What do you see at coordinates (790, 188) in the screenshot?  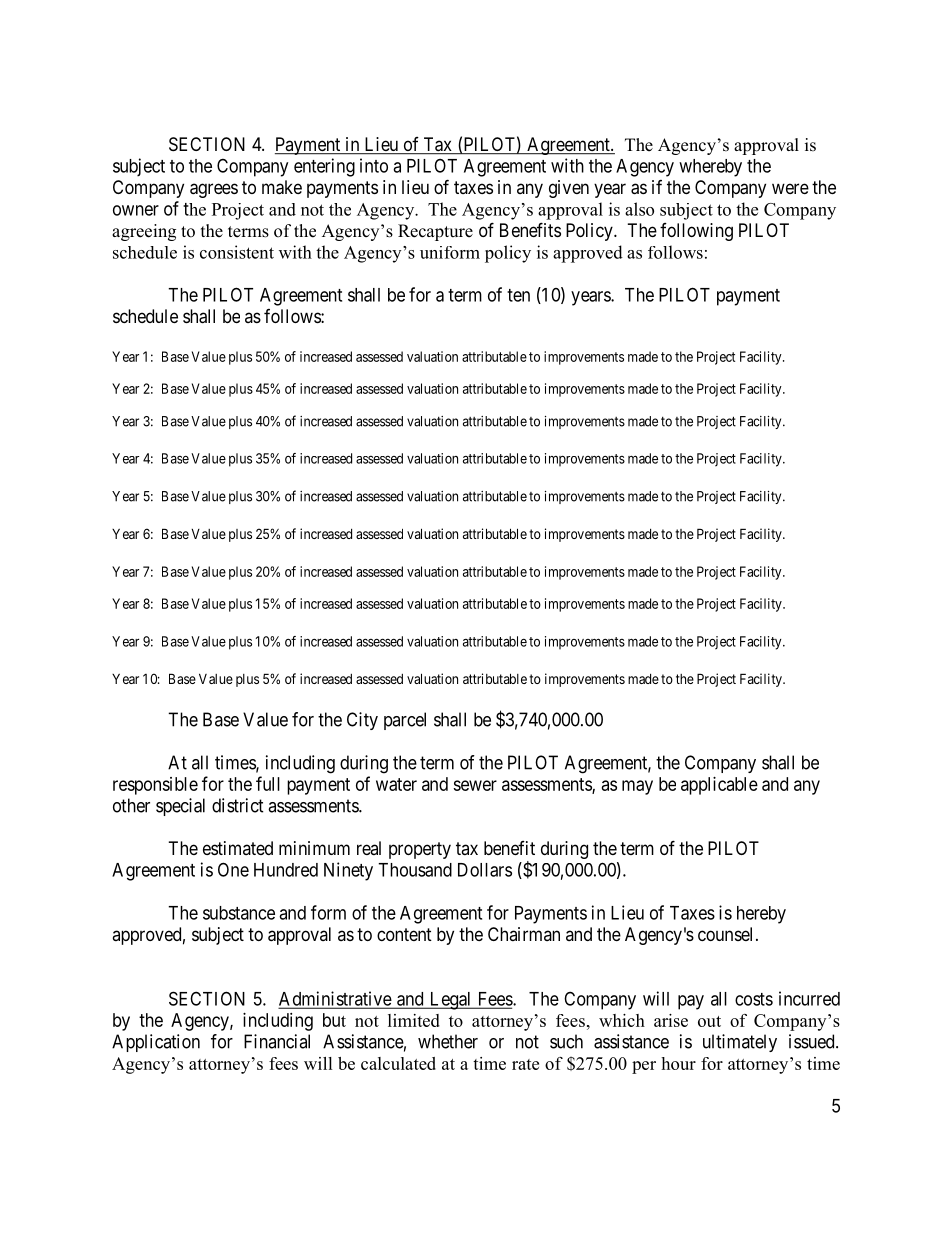 I see `were` at bounding box center [790, 188].
